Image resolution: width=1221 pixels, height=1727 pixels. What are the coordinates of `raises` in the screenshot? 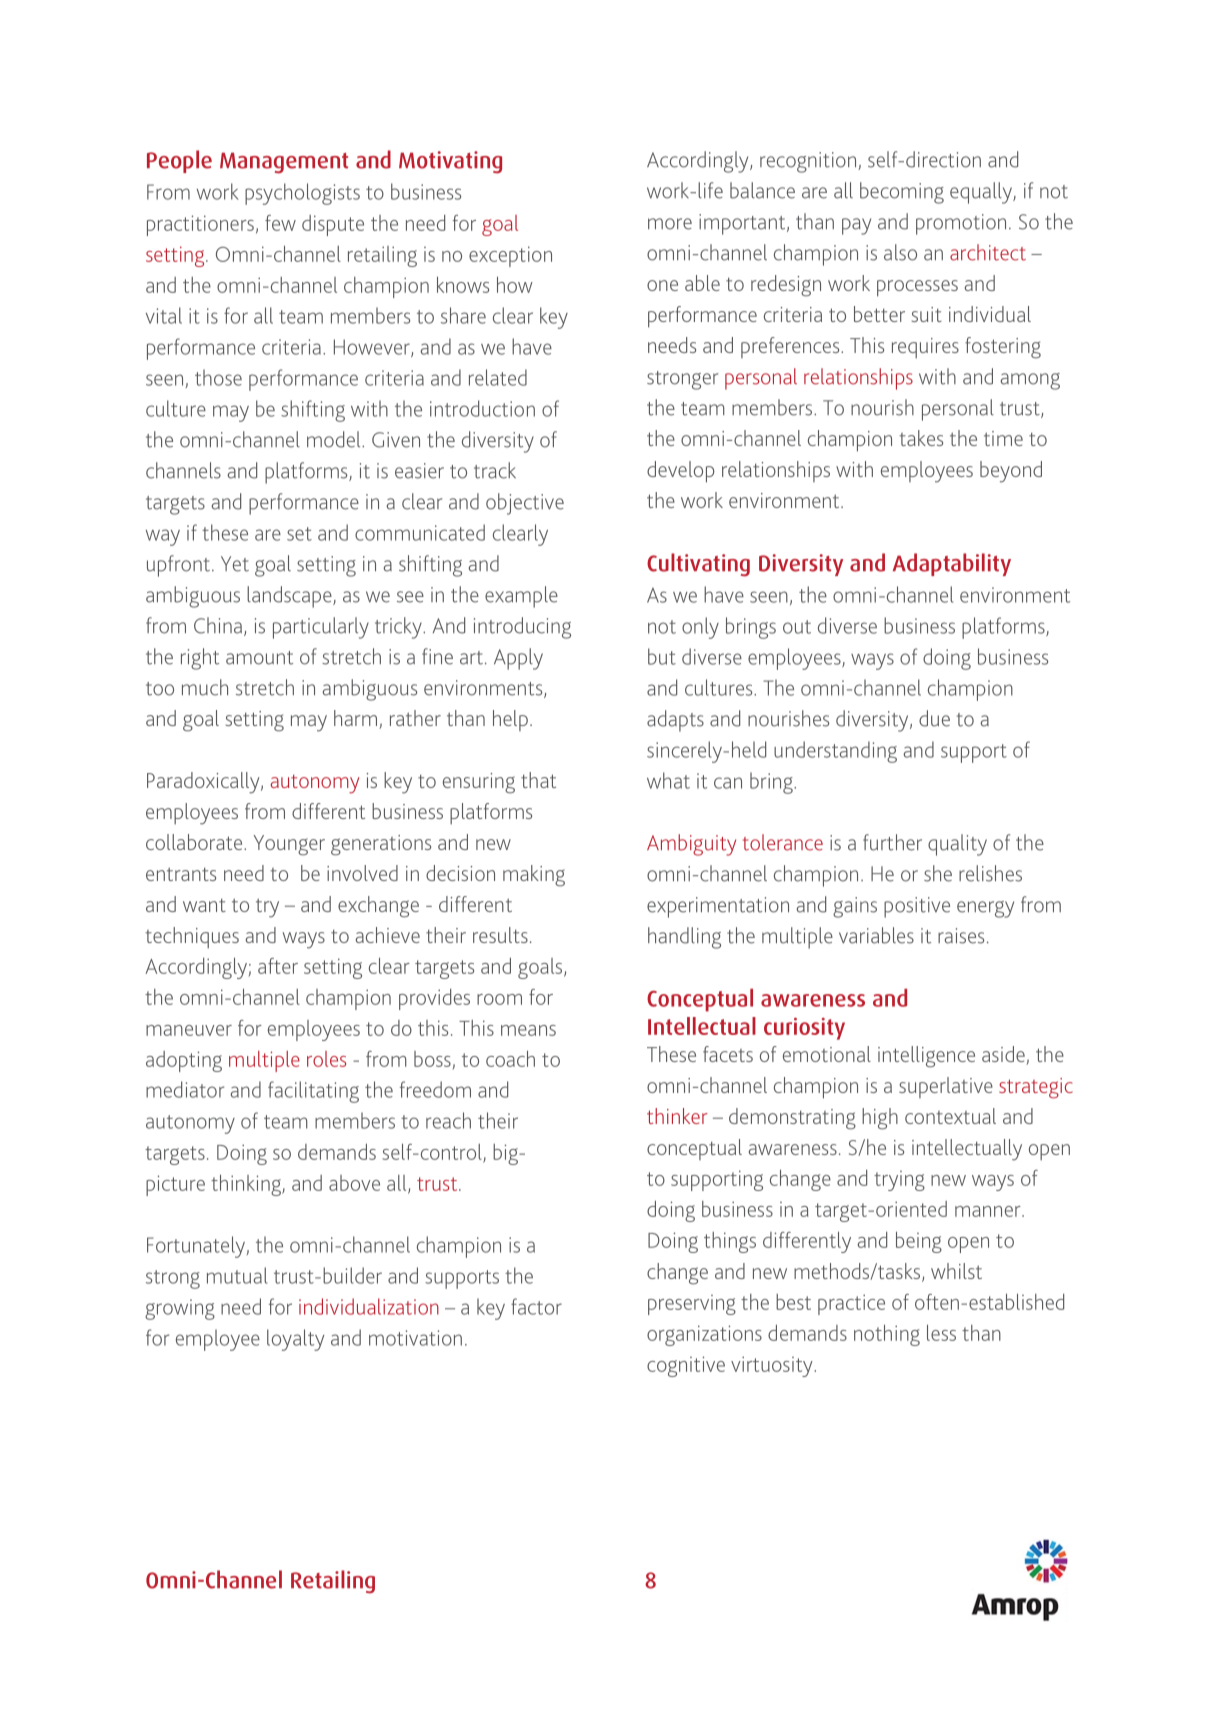 It's located at (961, 936).
